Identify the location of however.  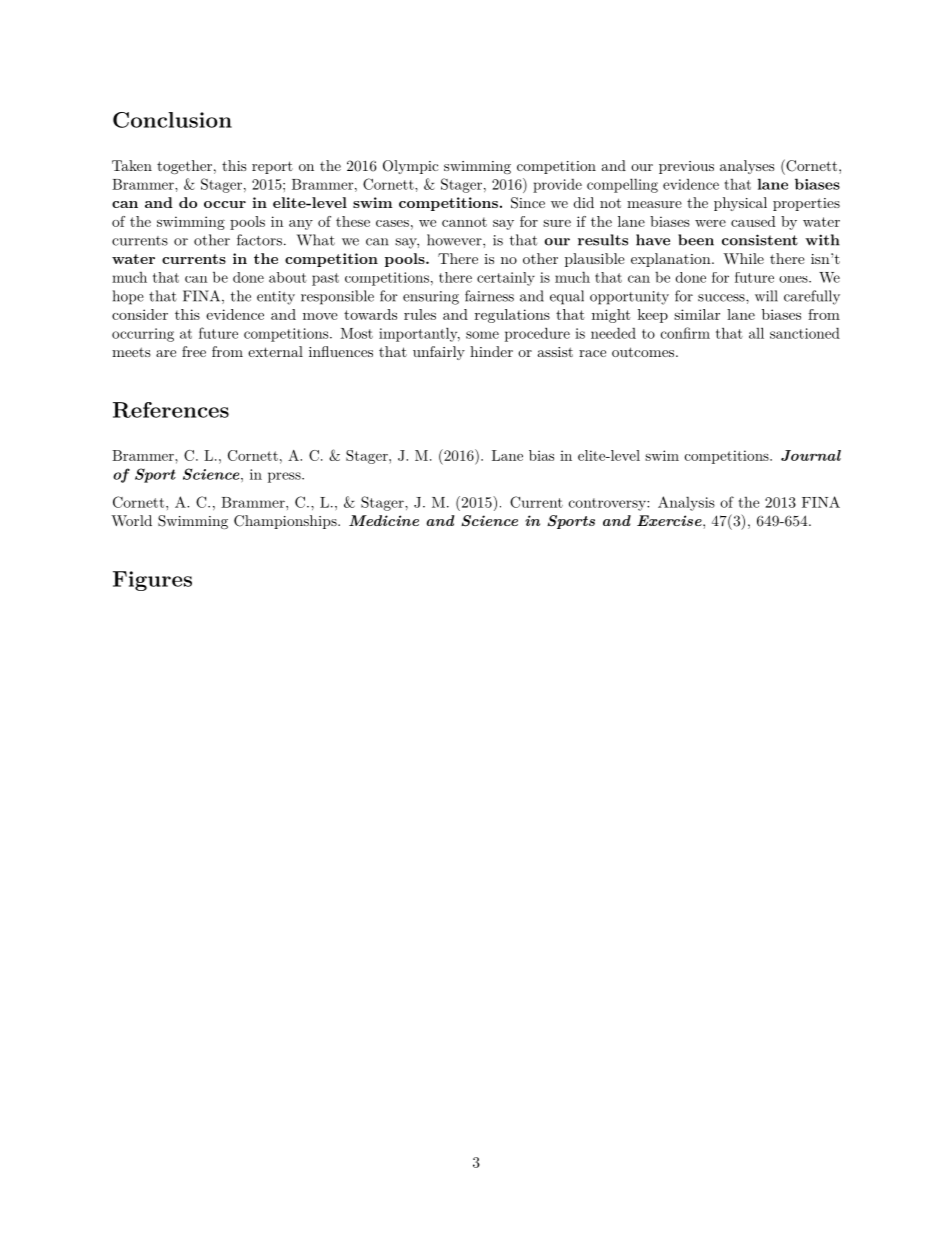
(455, 240).
